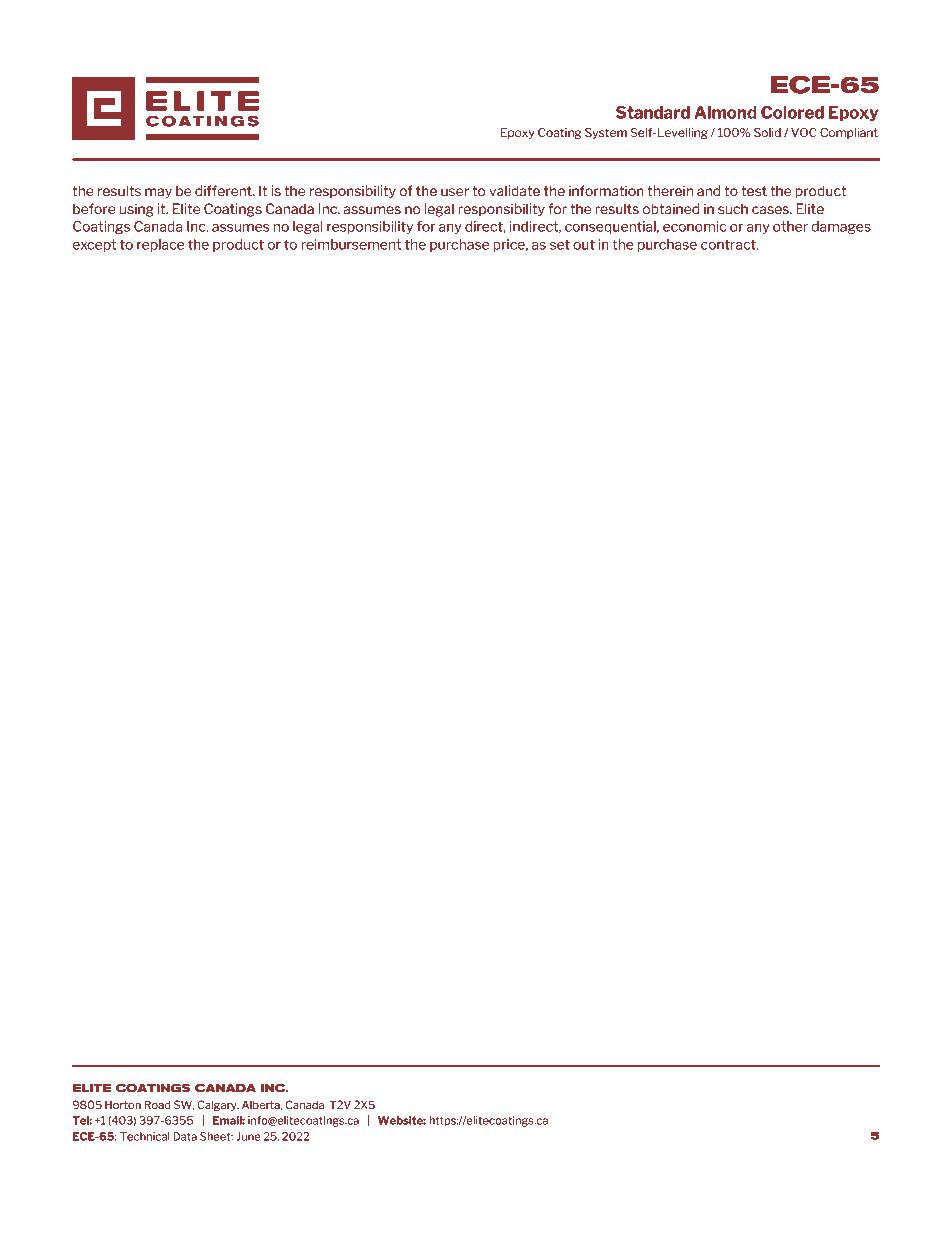  What do you see at coordinates (161, 245) in the screenshot?
I see `replace` at bounding box center [161, 245].
